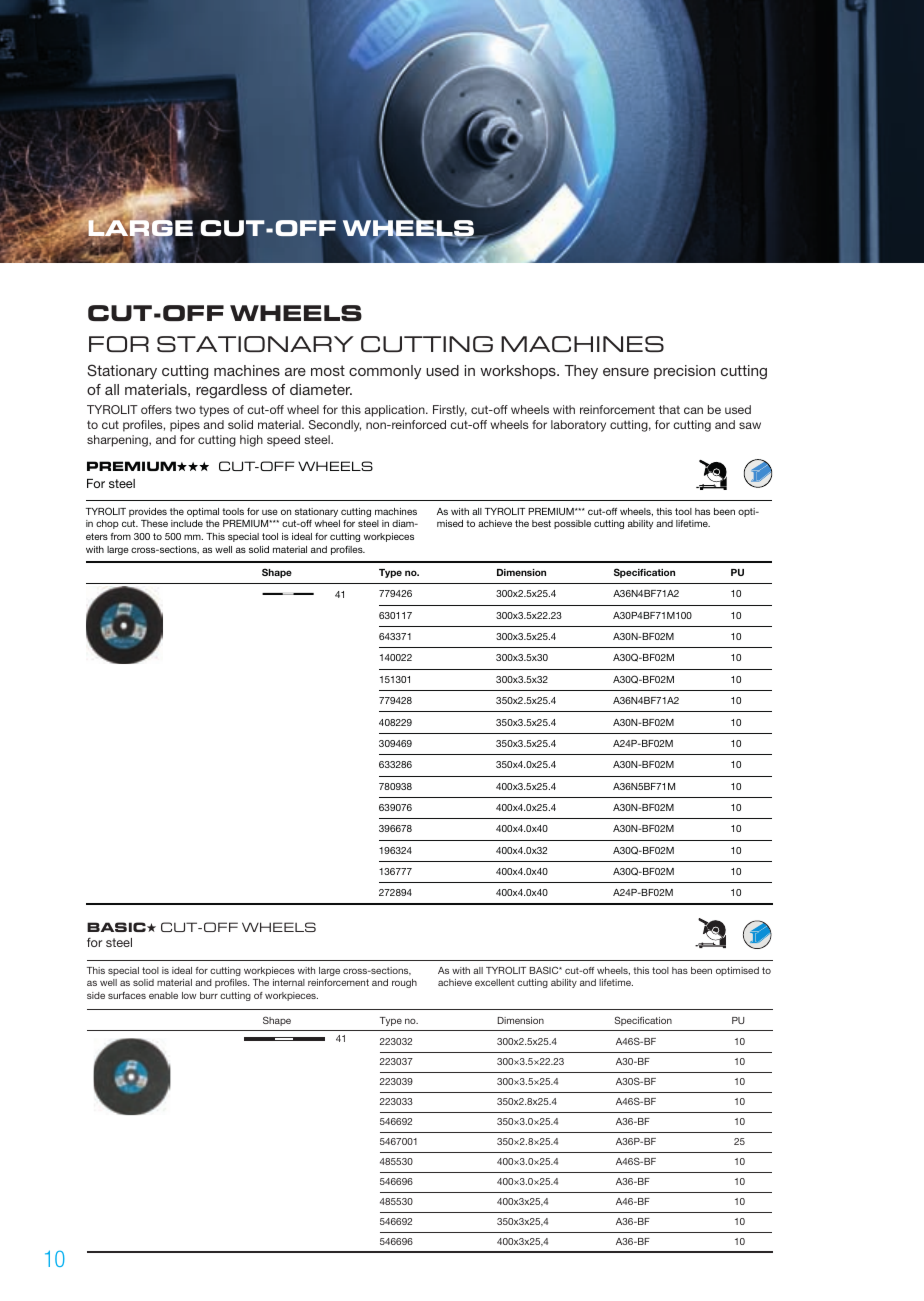 Image resolution: width=924 pixels, height=1301 pixels. Describe the element at coordinates (185, 410) in the page. I see `two` at that location.
